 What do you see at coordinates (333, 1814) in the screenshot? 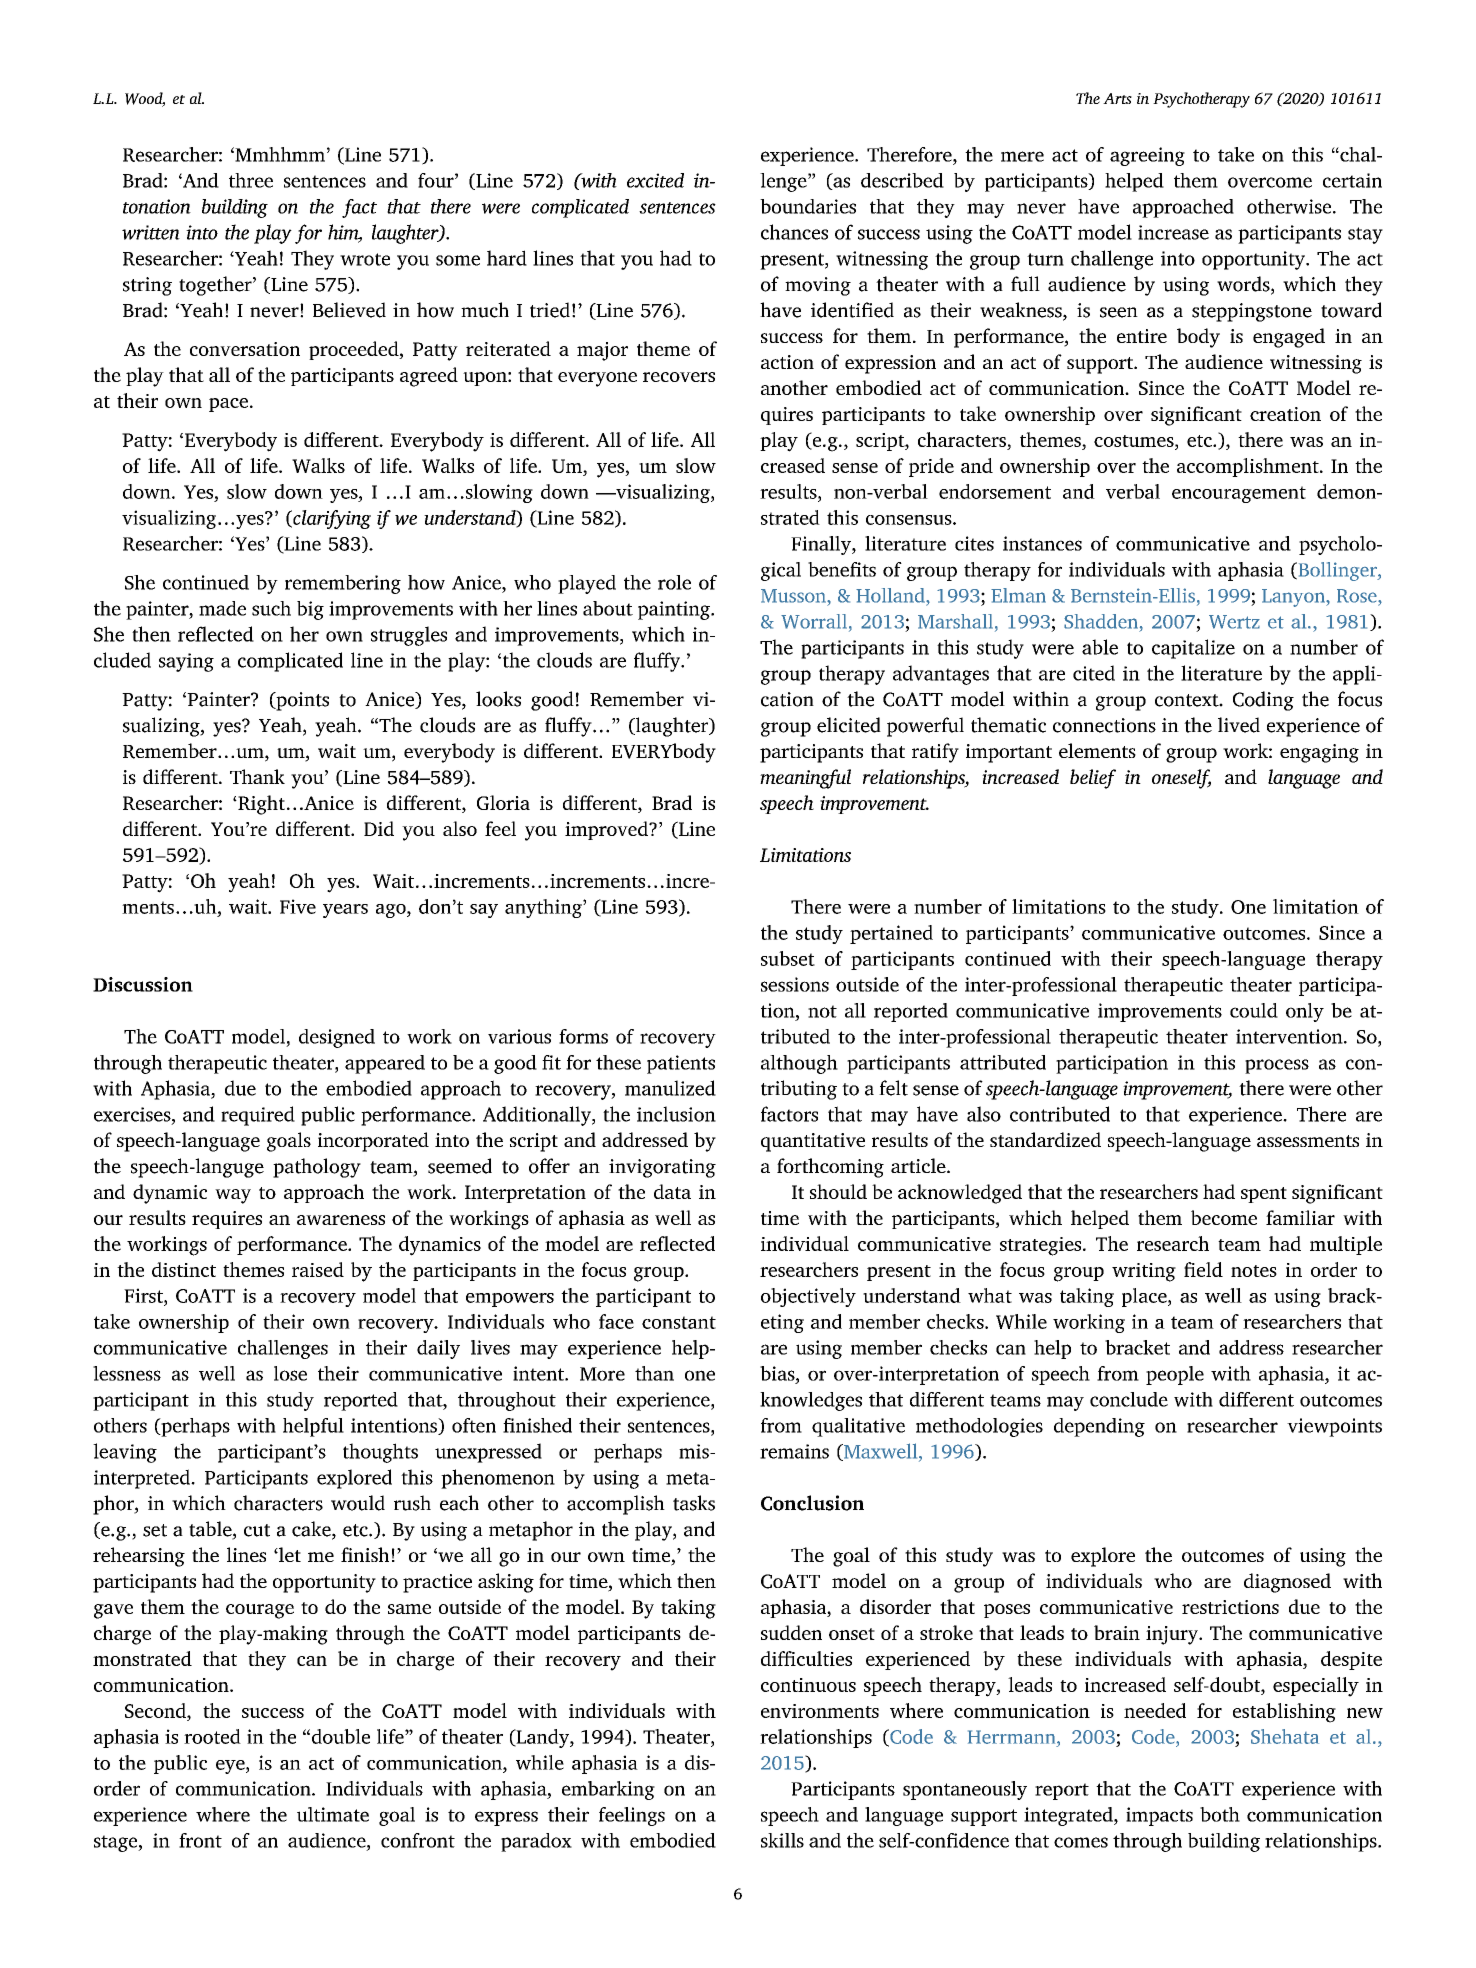
I see `ultimate` at bounding box center [333, 1814].
